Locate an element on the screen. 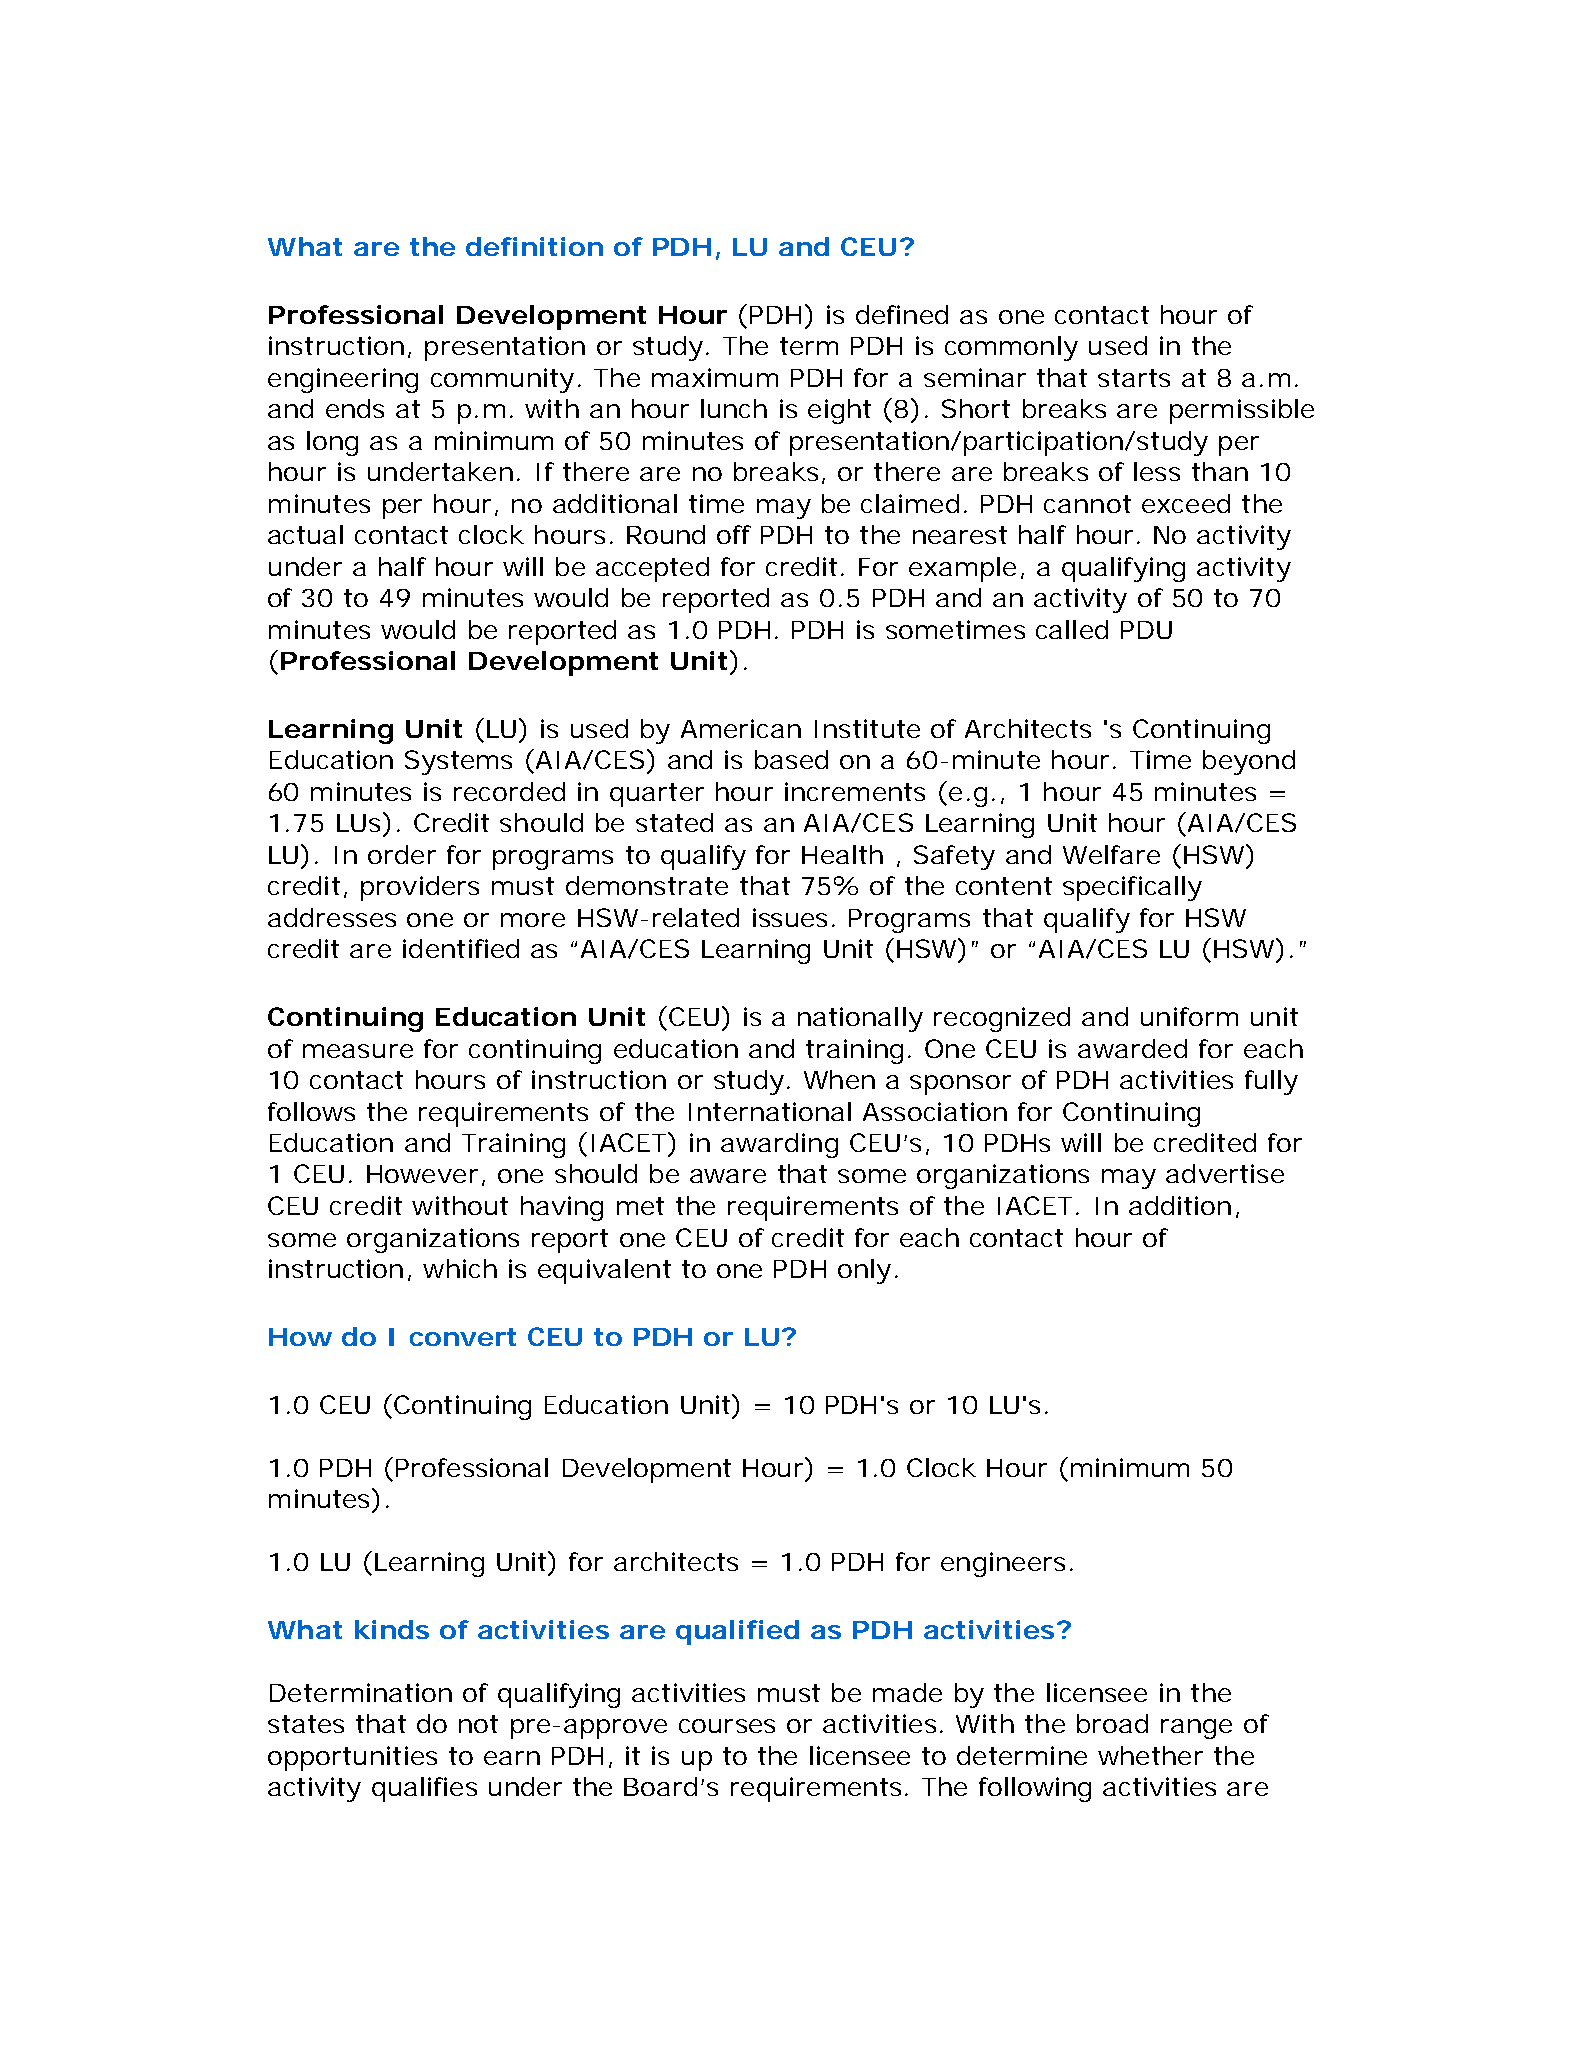  Systems is located at coordinates (458, 762).
